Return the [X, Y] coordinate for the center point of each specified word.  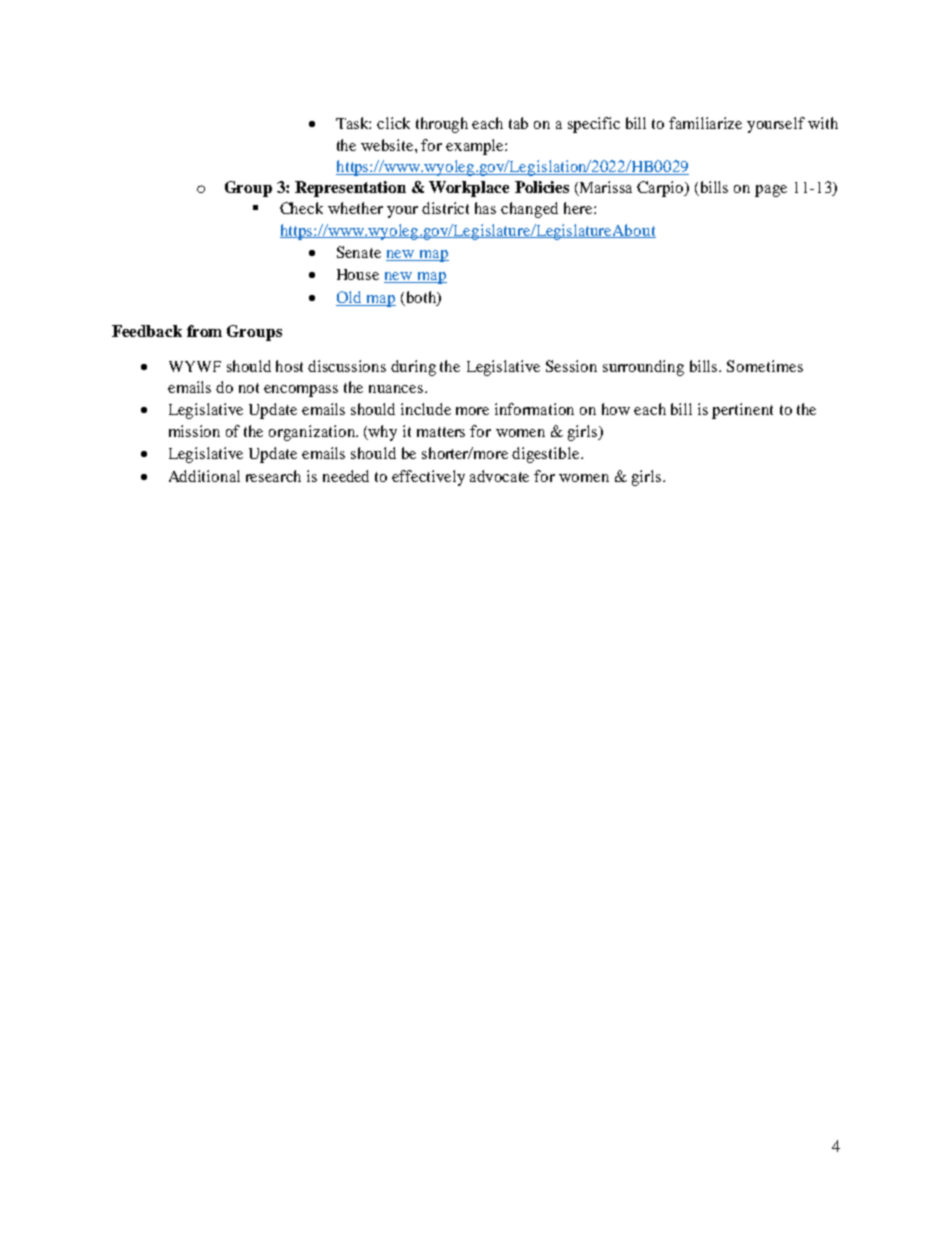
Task [353, 123]
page [771, 191]
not [249, 388]
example [476, 147]
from [204, 331]
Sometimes [765, 366]
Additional [204, 476]
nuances [397, 389]
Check [301, 208]
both [420, 298]
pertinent [742, 411]
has [485, 208]
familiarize [705, 123]
